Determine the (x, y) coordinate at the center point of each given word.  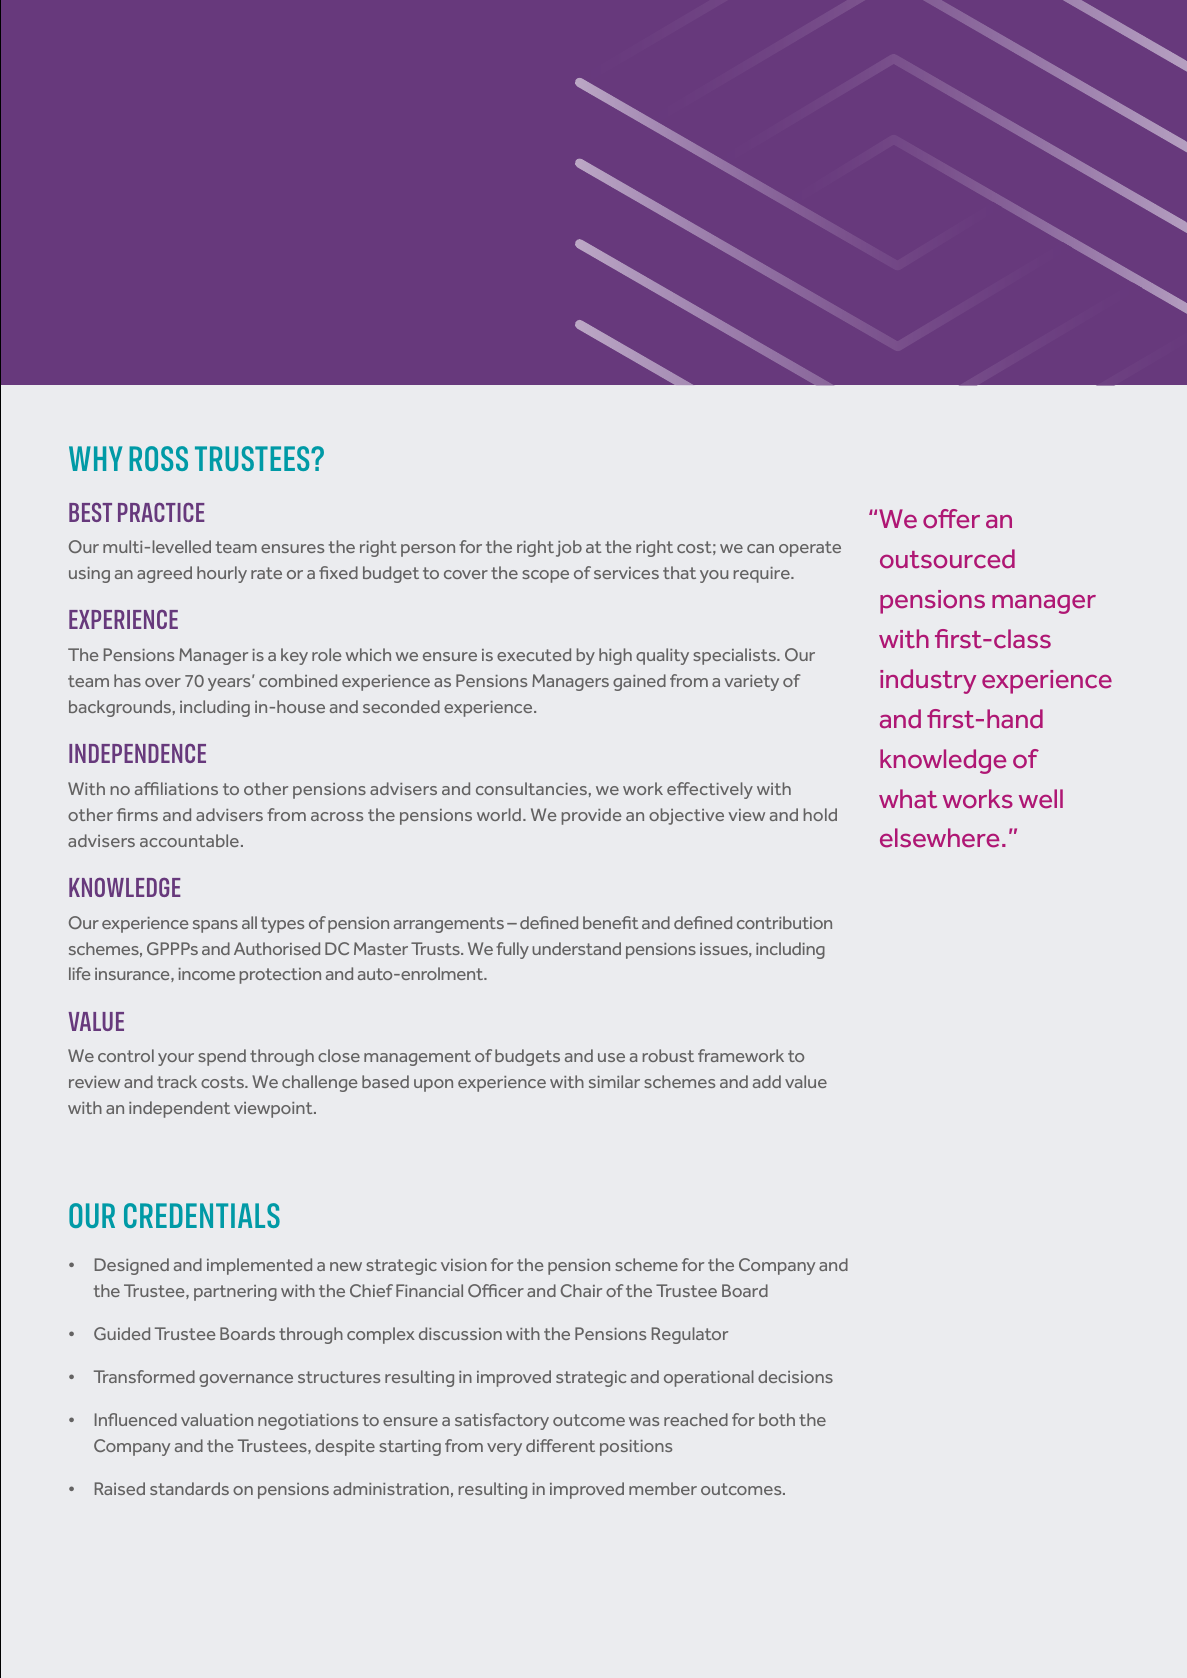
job (569, 548)
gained (639, 682)
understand (576, 948)
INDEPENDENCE (137, 753)
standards (189, 1488)
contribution (784, 922)
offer (951, 519)
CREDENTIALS (202, 1215)
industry (928, 681)
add (767, 1081)
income (206, 974)
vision (464, 1265)
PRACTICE (161, 512)
